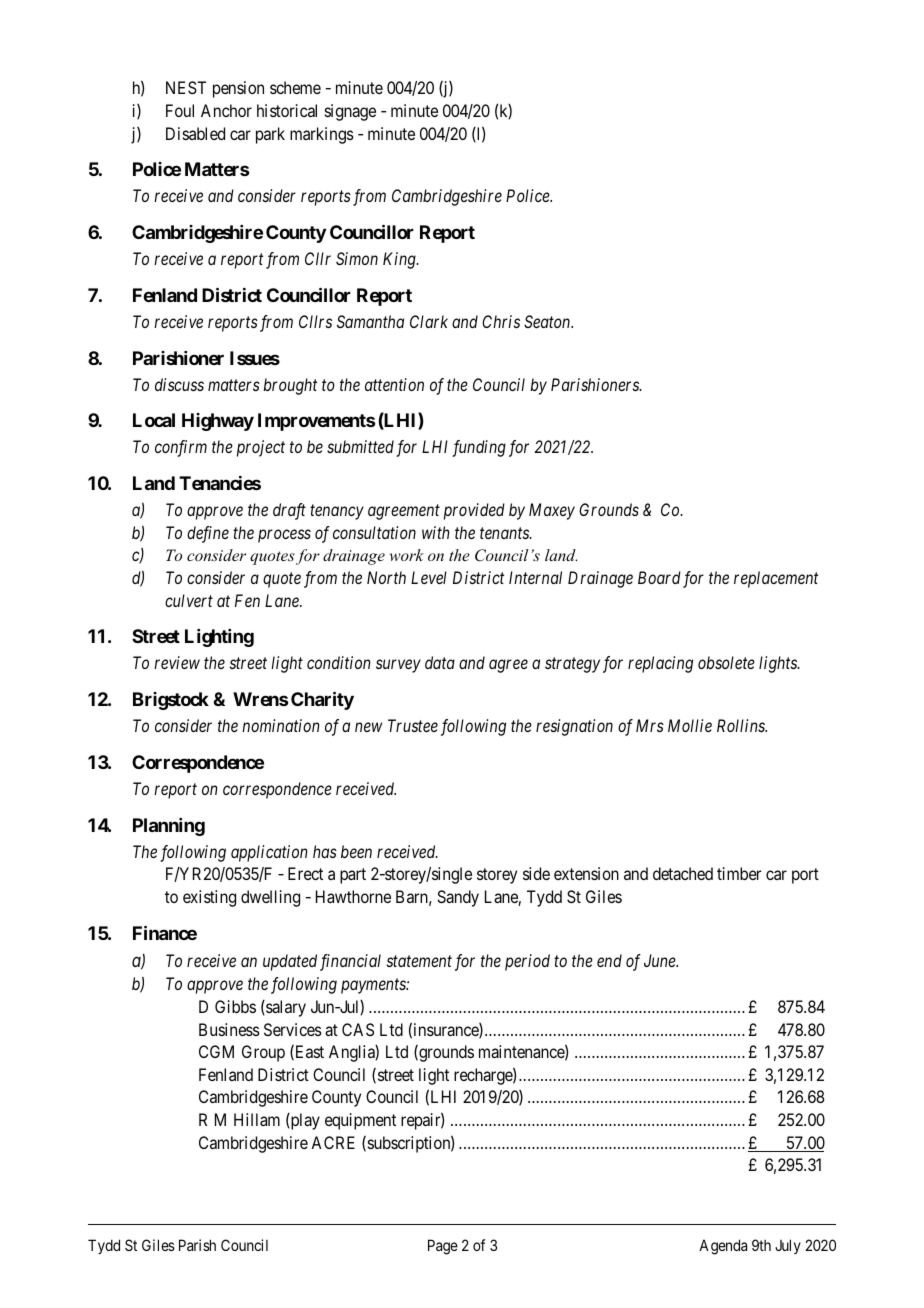  What do you see at coordinates (548, 321) in the image?
I see `Seaton` at bounding box center [548, 321].
